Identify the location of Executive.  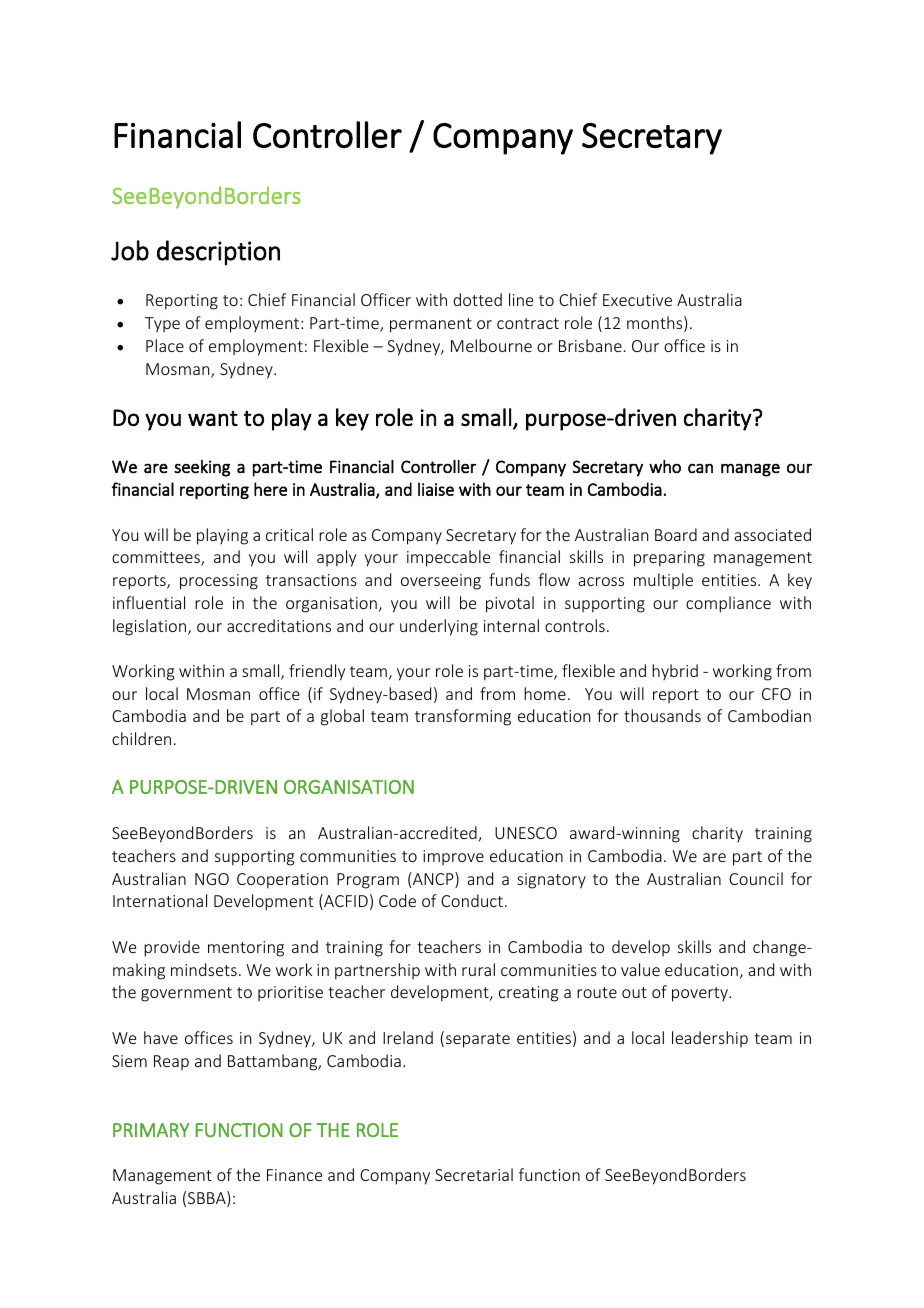
(637, 300).
